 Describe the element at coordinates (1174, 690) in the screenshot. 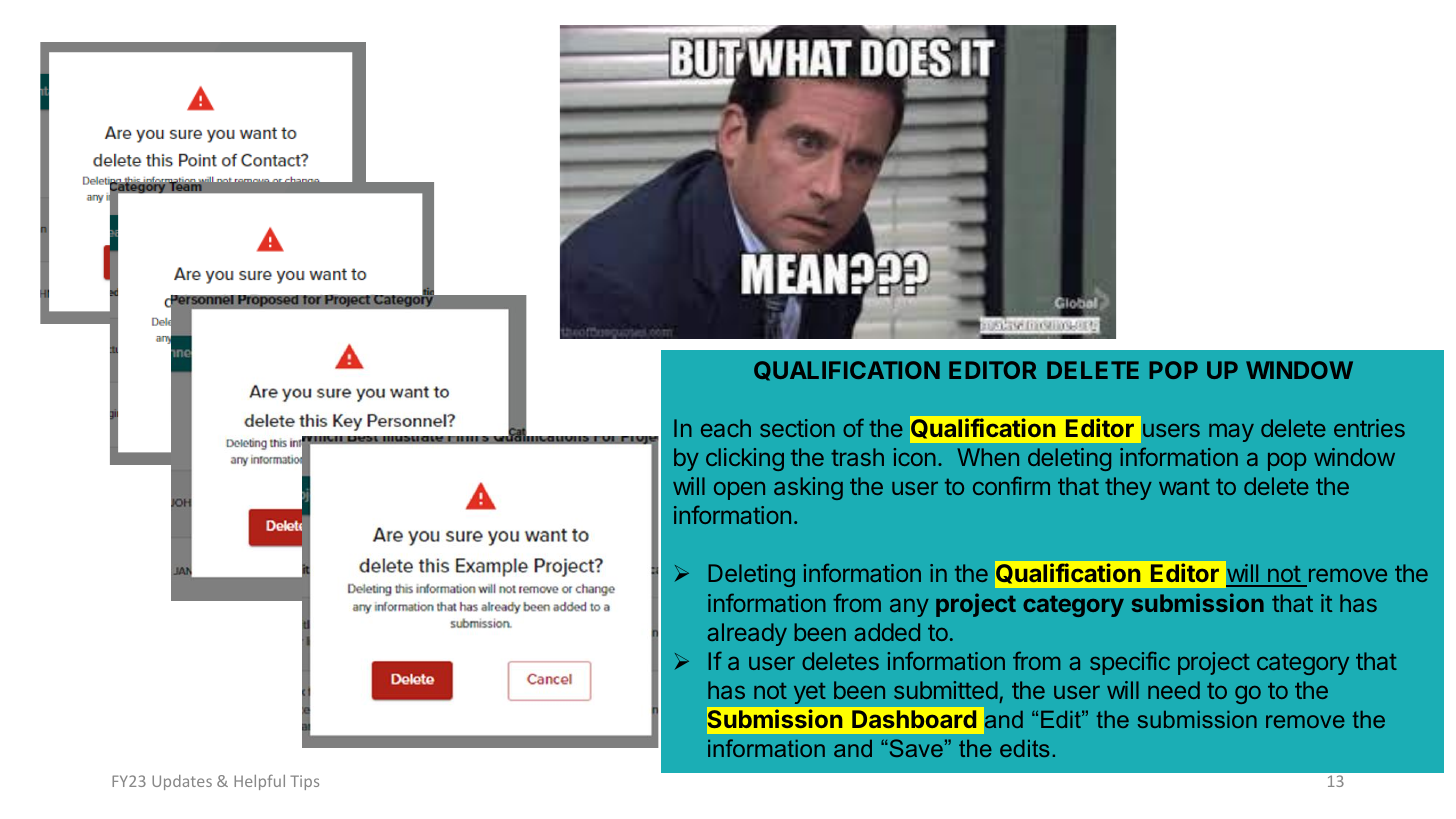

I see `need` at that location.
